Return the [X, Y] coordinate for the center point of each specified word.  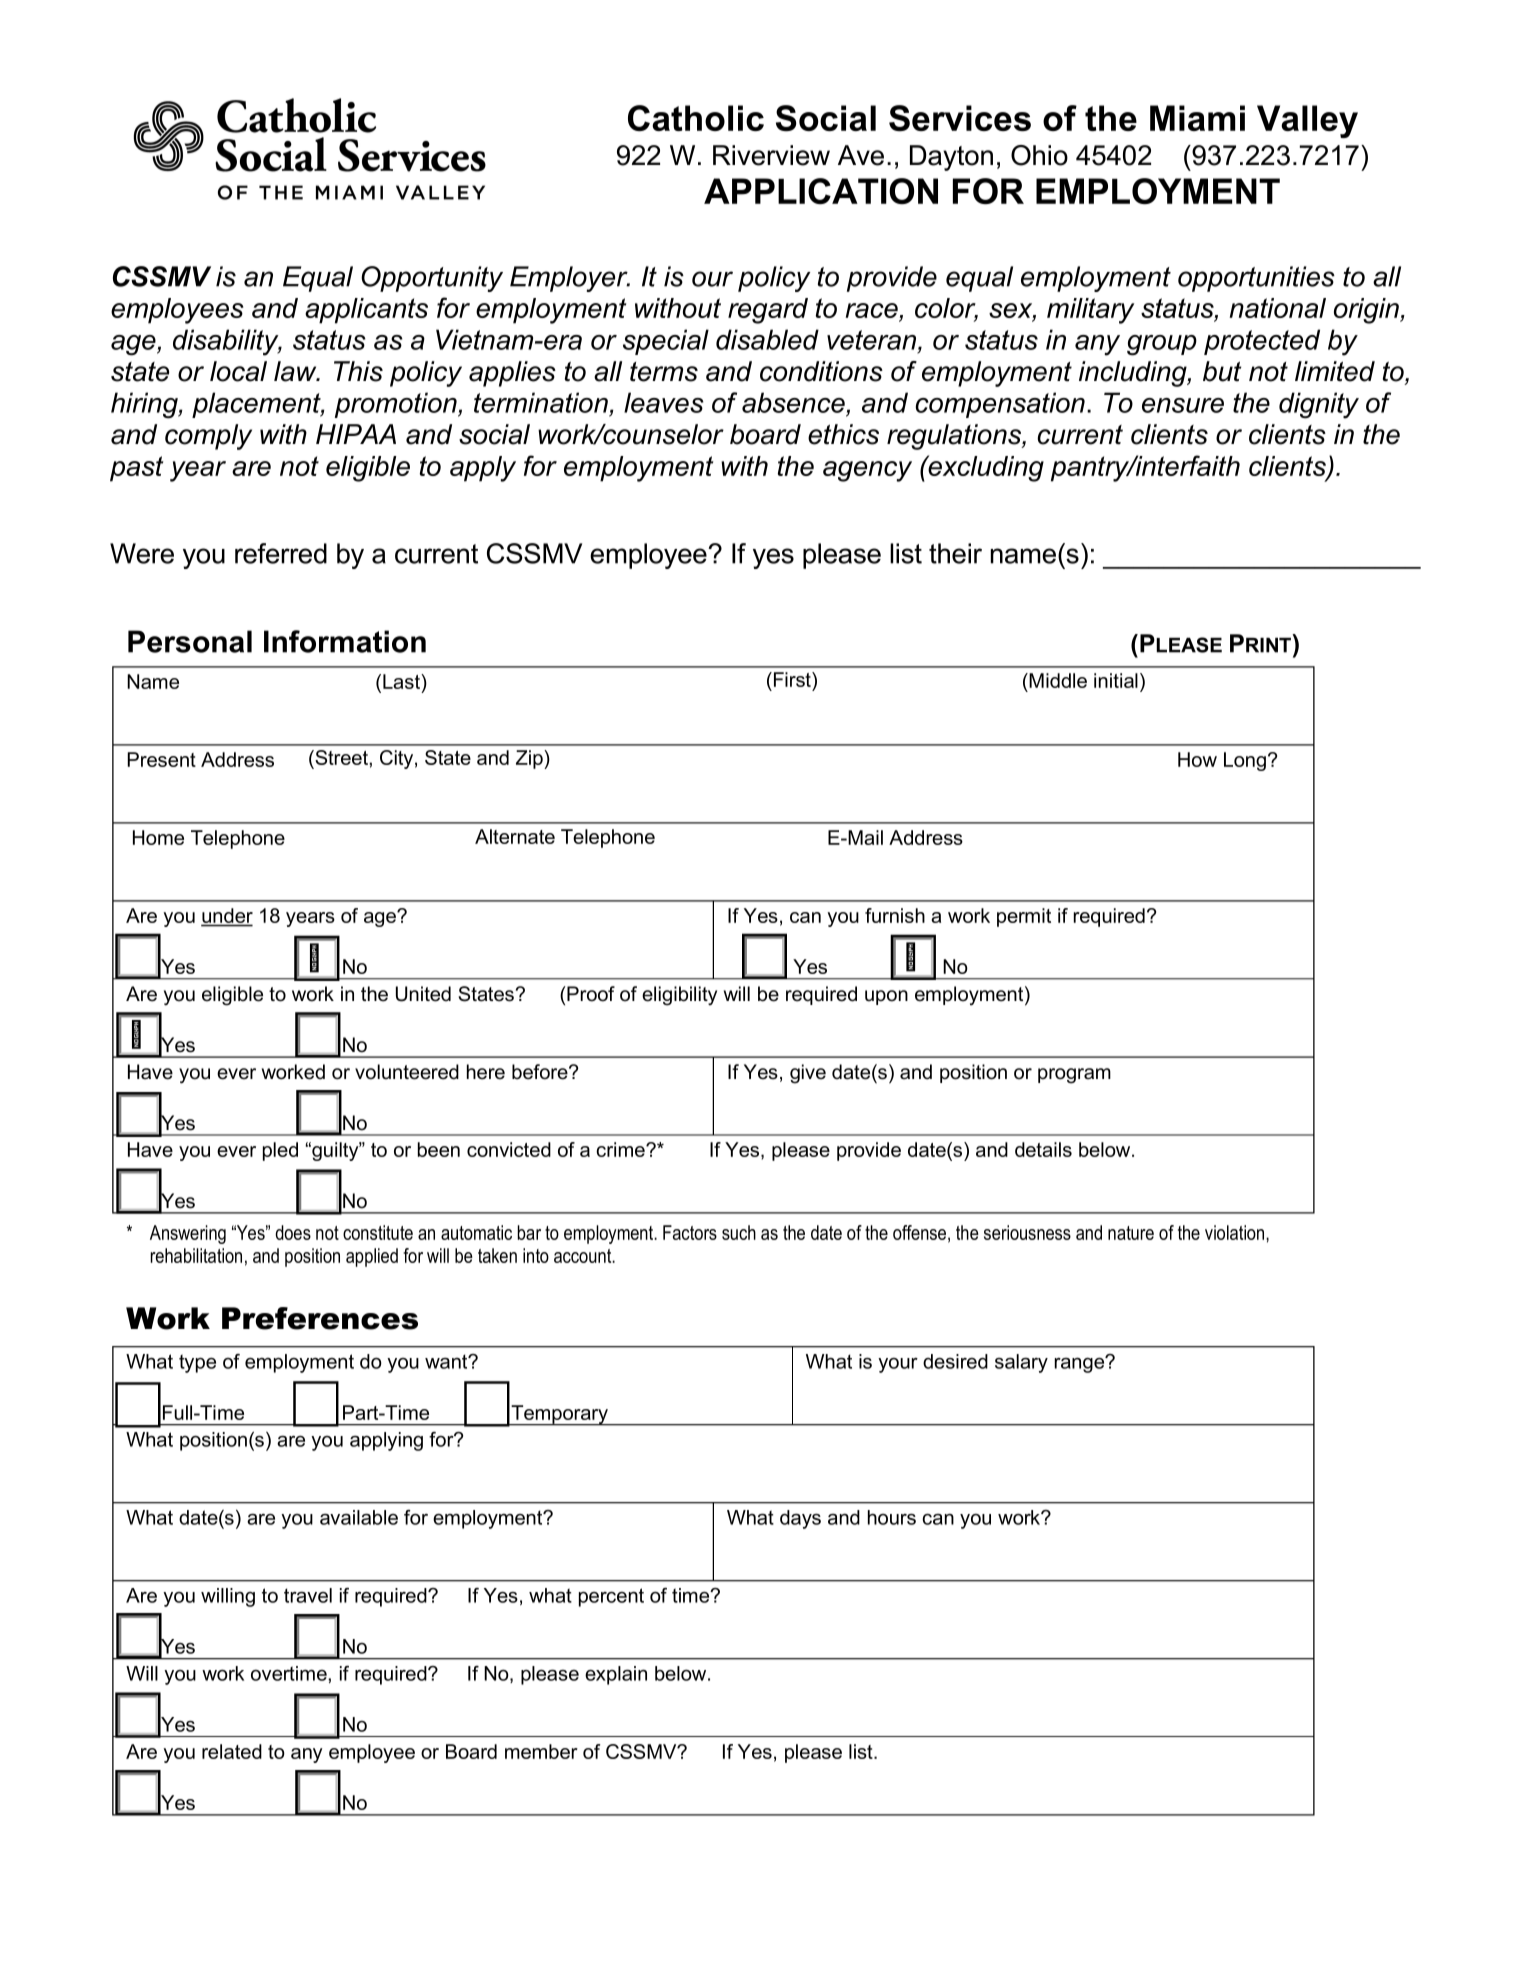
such [739, 1232]
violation [1236, 1232]
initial [1116, 680]
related [232, 1751]
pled [280, 1151]
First [793, 679]
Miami [1197, 118]
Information [345, 641]
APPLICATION [821, 191]
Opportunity [432, 279]
